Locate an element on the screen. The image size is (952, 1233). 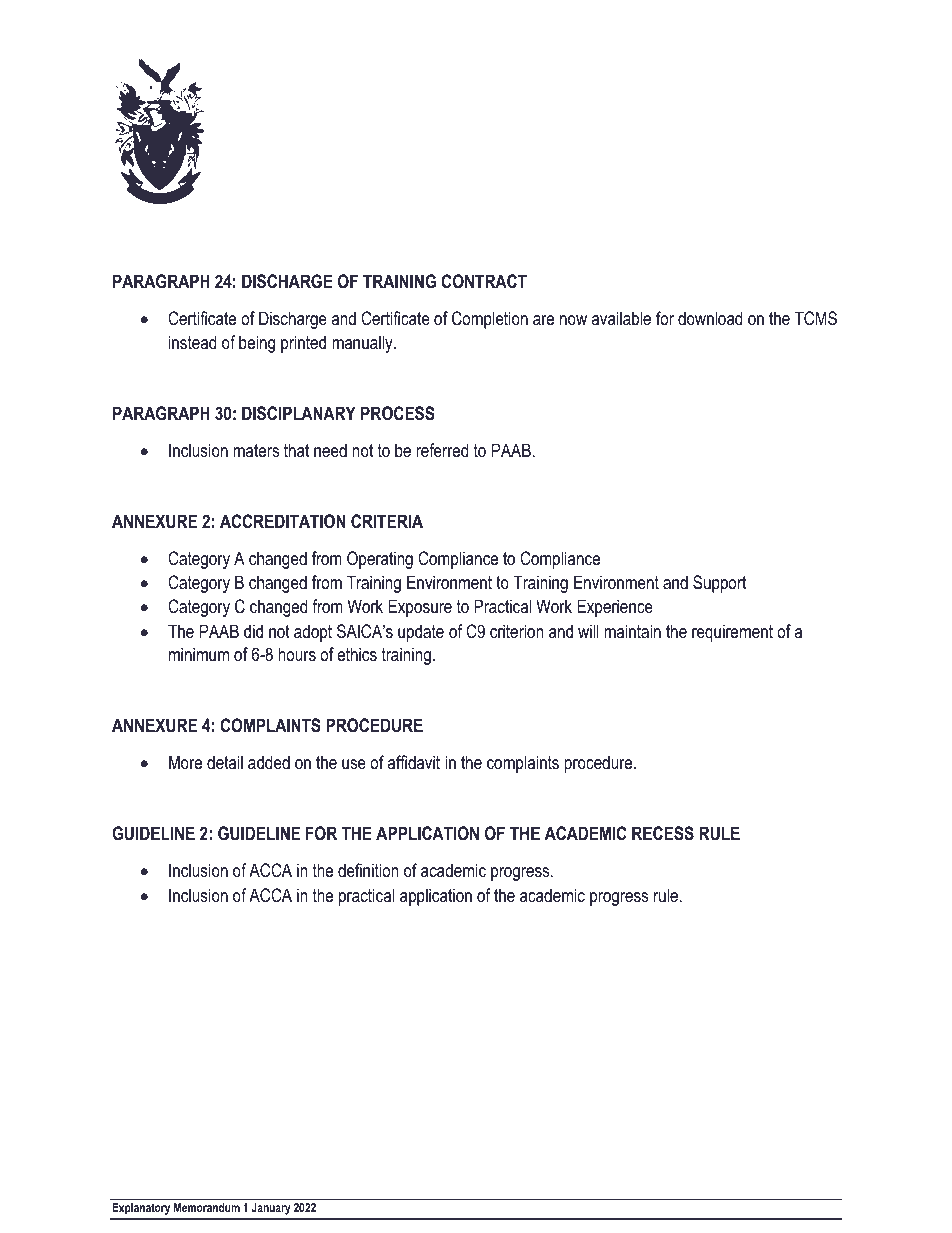
definition is located at coordinates (368, 870).
